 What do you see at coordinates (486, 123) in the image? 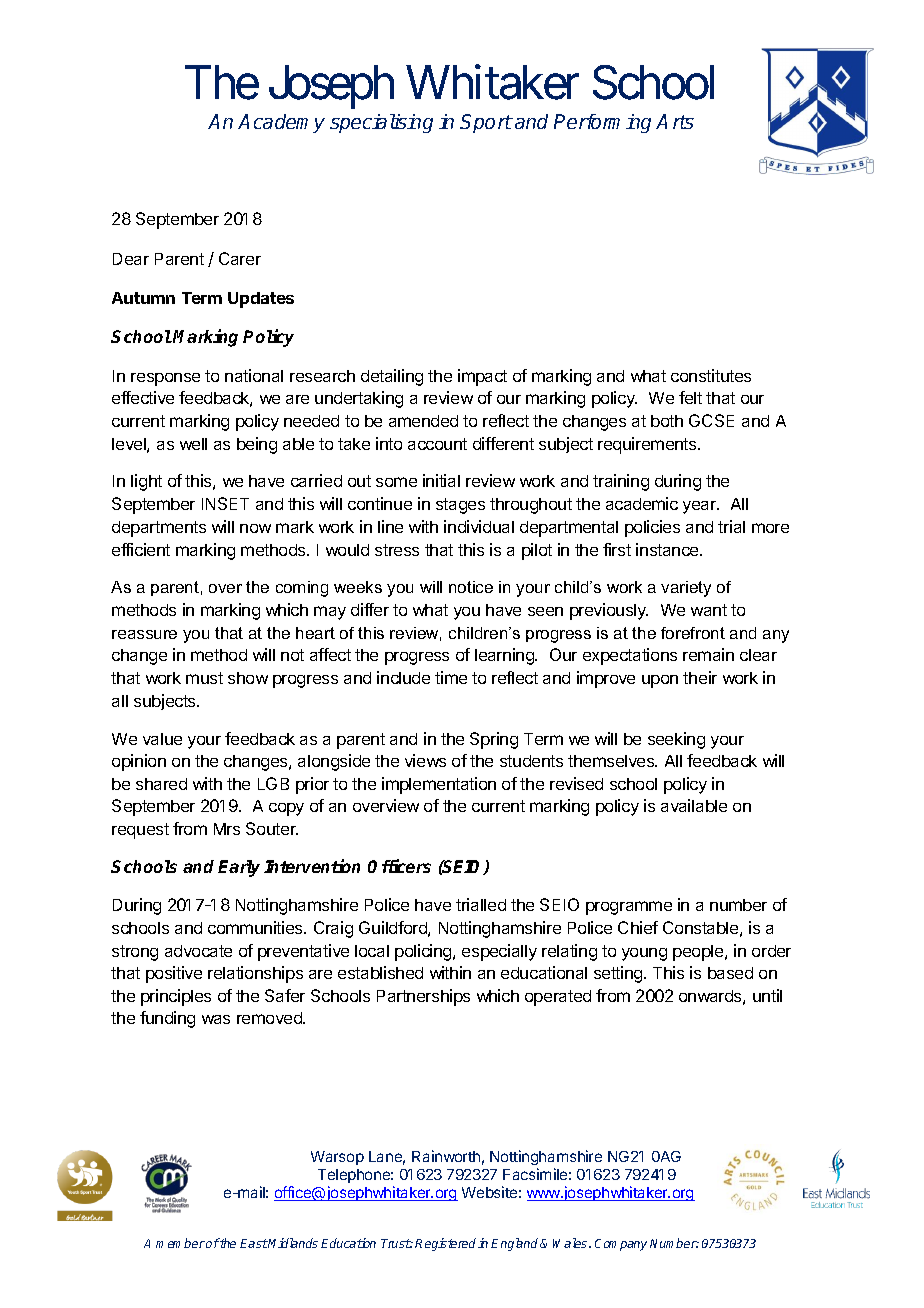
I see `Sport` at bounding box center [486, 123].
